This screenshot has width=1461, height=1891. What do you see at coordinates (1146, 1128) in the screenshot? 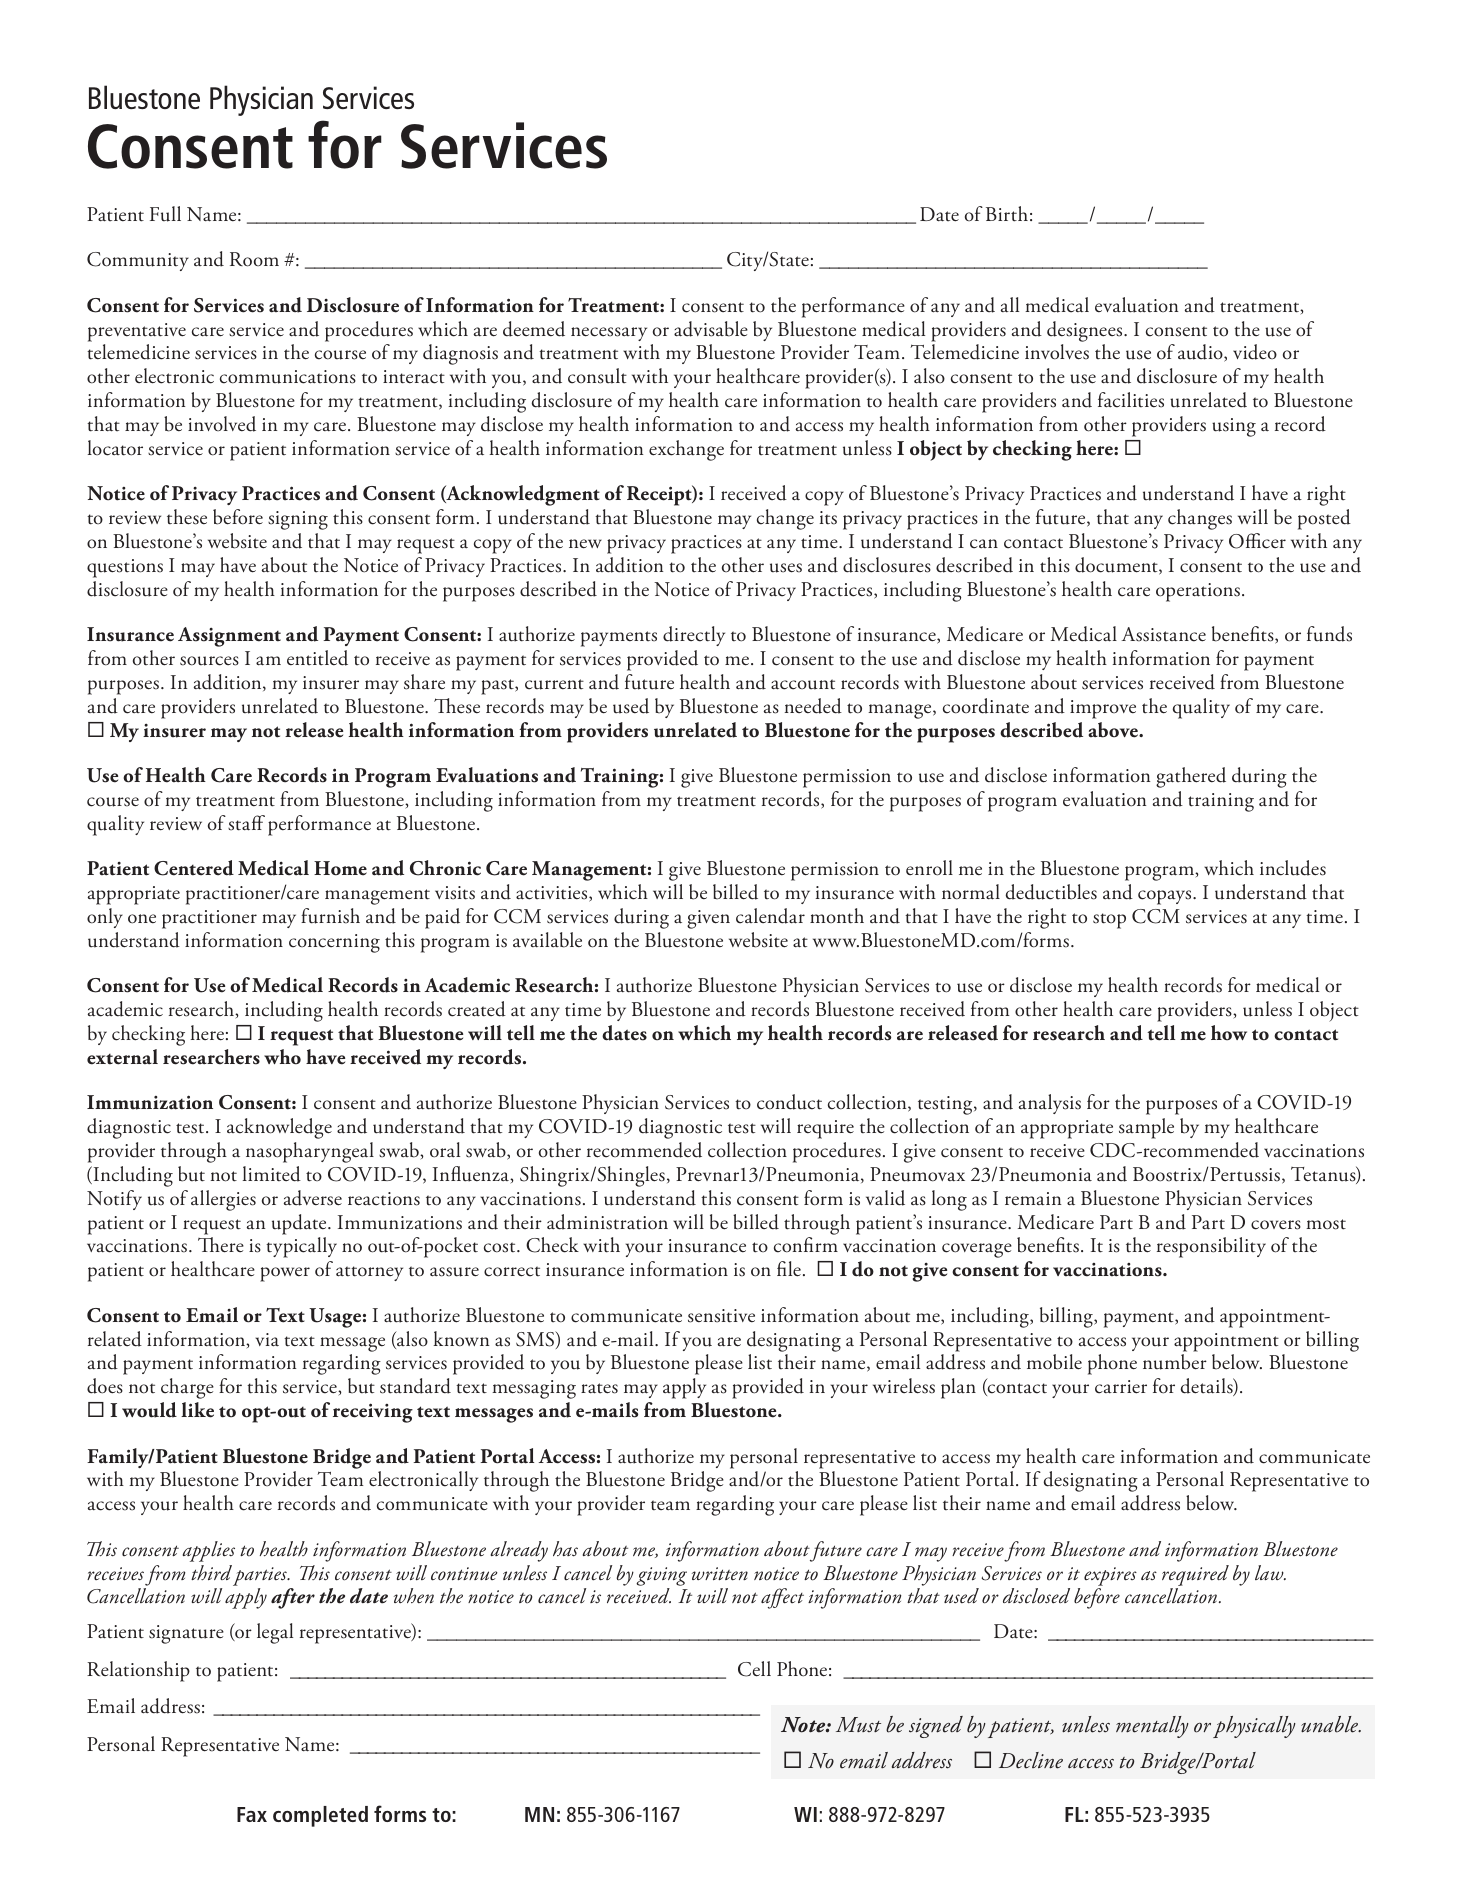
I see `sample` at bounding box center [1146, 1128].
